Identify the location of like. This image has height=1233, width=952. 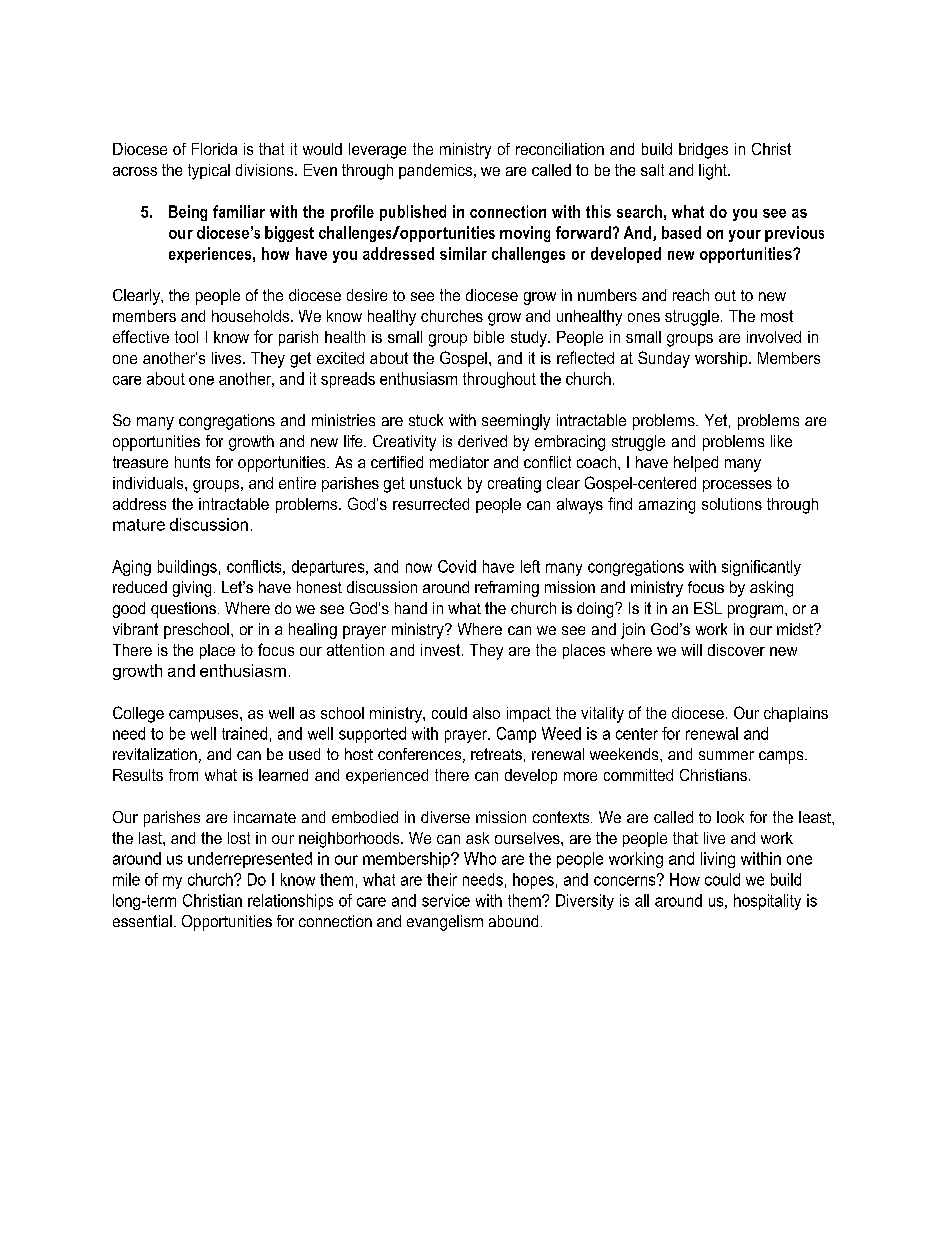
(781, 441).
